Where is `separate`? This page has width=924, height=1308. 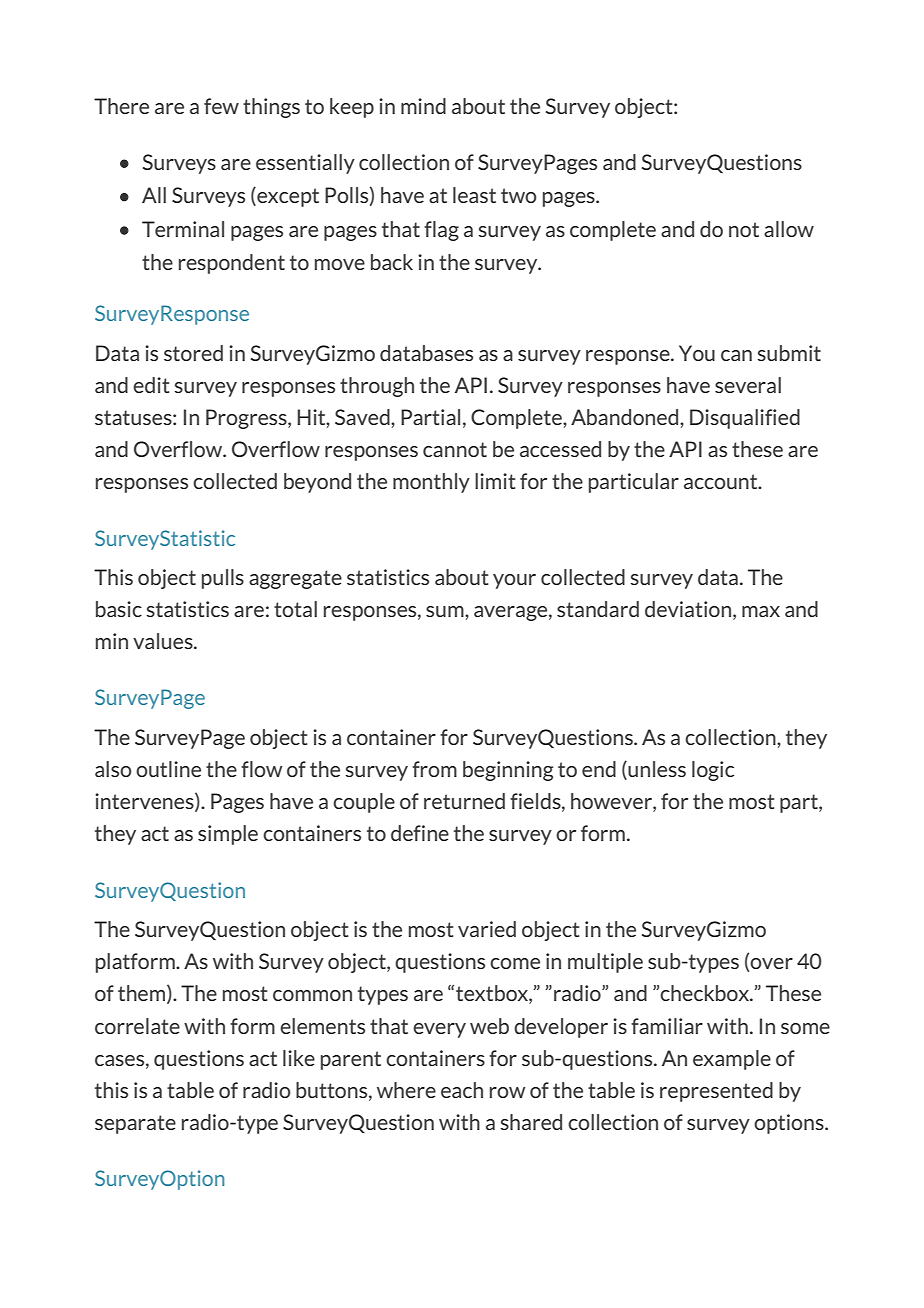 separate is located at coordinates (135, 1124).
